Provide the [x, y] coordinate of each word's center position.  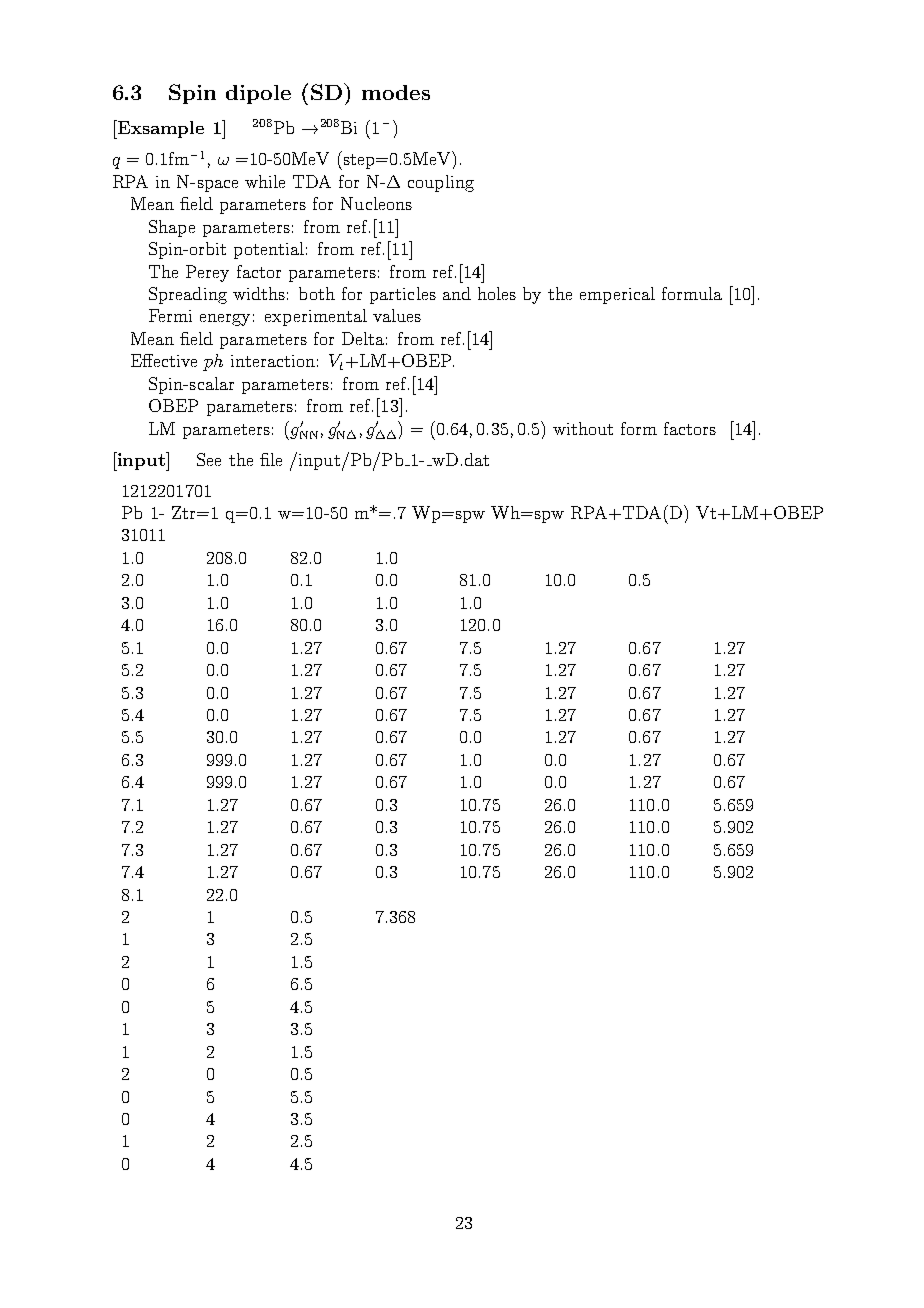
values [397, 315]
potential [269, 250]
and [457, 293]
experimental [316, 317]
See [209, 459]
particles [403, 295]
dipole [258, 94]
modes [396, 92]
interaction [273, 361]
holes [497, 293]
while [265, 181]
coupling [441, 183]
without [583, 428]
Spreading [188, 295]
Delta [363, 338]
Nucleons [376, 203]
